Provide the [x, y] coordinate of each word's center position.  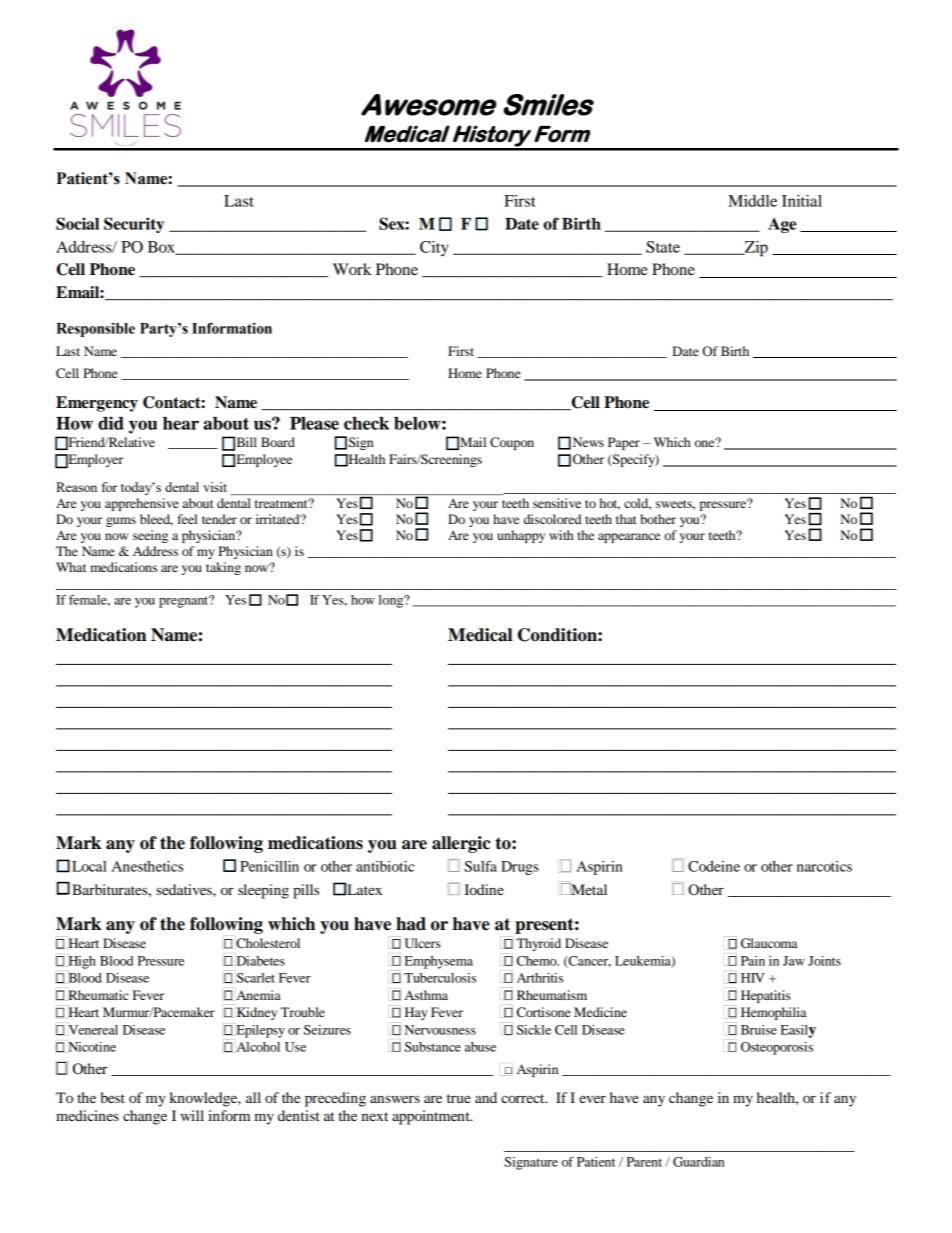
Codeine [714, 866]
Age [782, 225]
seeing [150, 536]
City [434, 249]
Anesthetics [147, 866]
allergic [461, 844]
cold [637, 504]
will [192, 1115]
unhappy [521, 536]
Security [134, 225]
